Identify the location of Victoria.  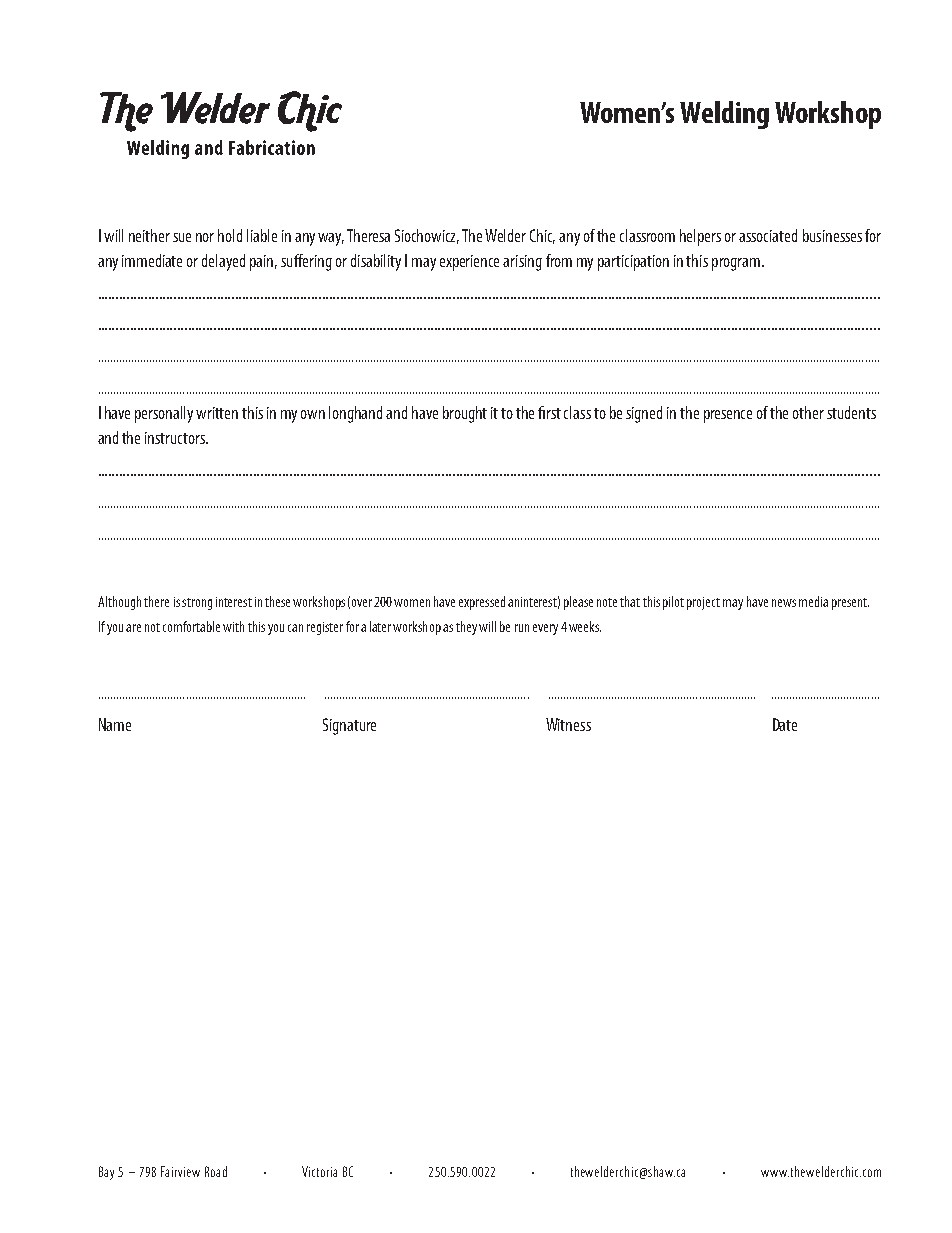
(319, 1171).
